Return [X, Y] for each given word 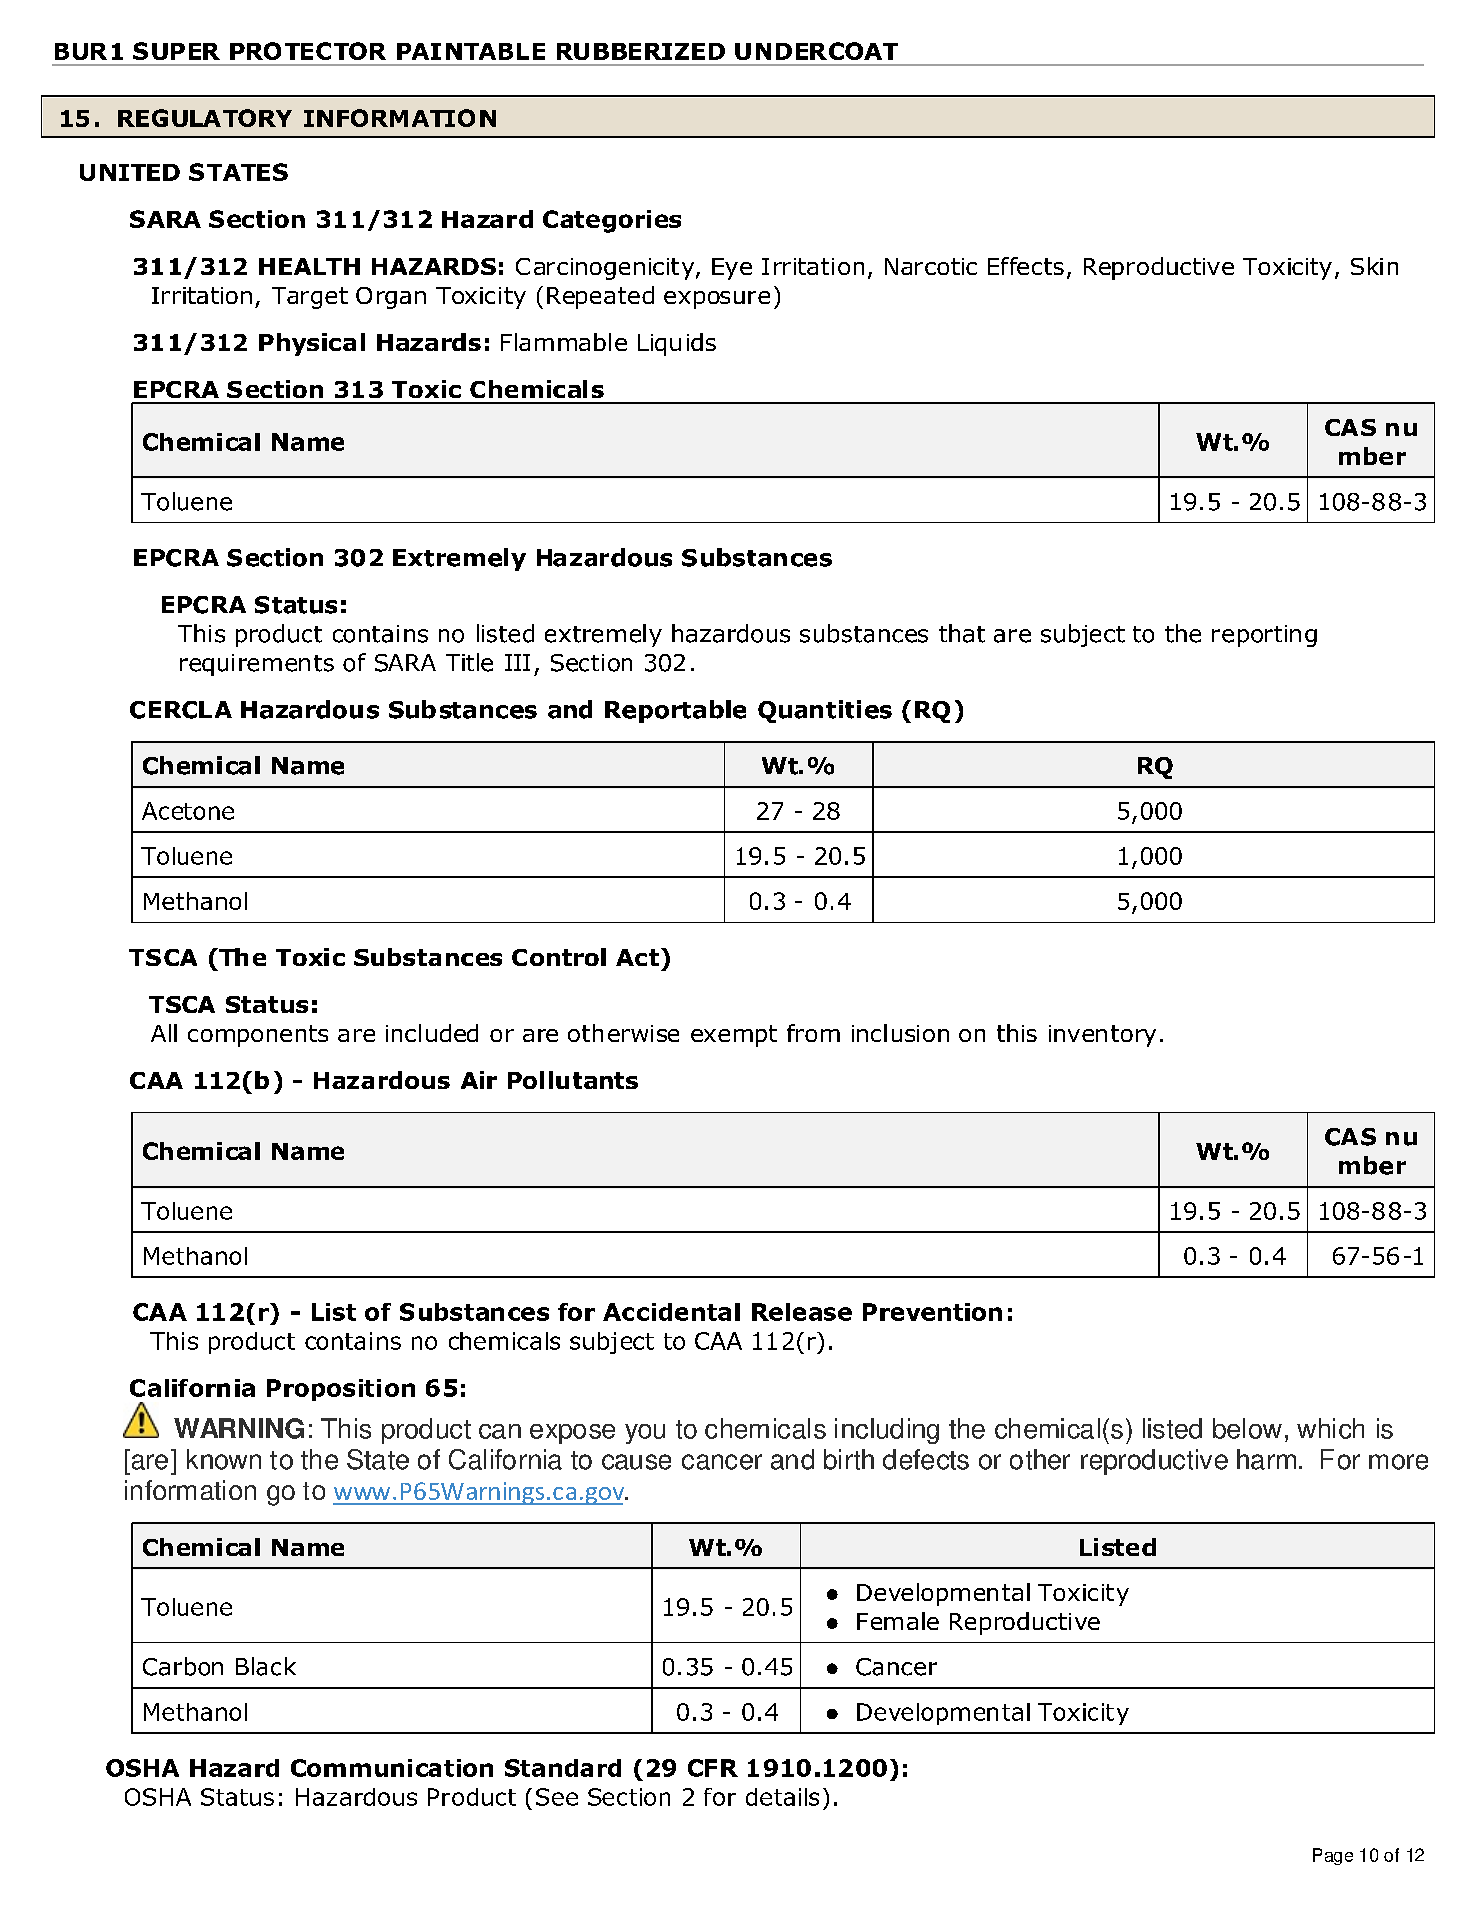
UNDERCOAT [816, 51]
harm [1266, 1459]
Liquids [677, 344]
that [962, 633]
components [258, 1036]
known [224, 1459]
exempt [734, 1036]
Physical [312, 344]
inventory [1102, 1036]
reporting [1264, 636]
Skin [1374, 266]
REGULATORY [205, 118]
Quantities [825, 711]
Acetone [188, 811]
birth [849, 1459]
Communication [392, 1768]
